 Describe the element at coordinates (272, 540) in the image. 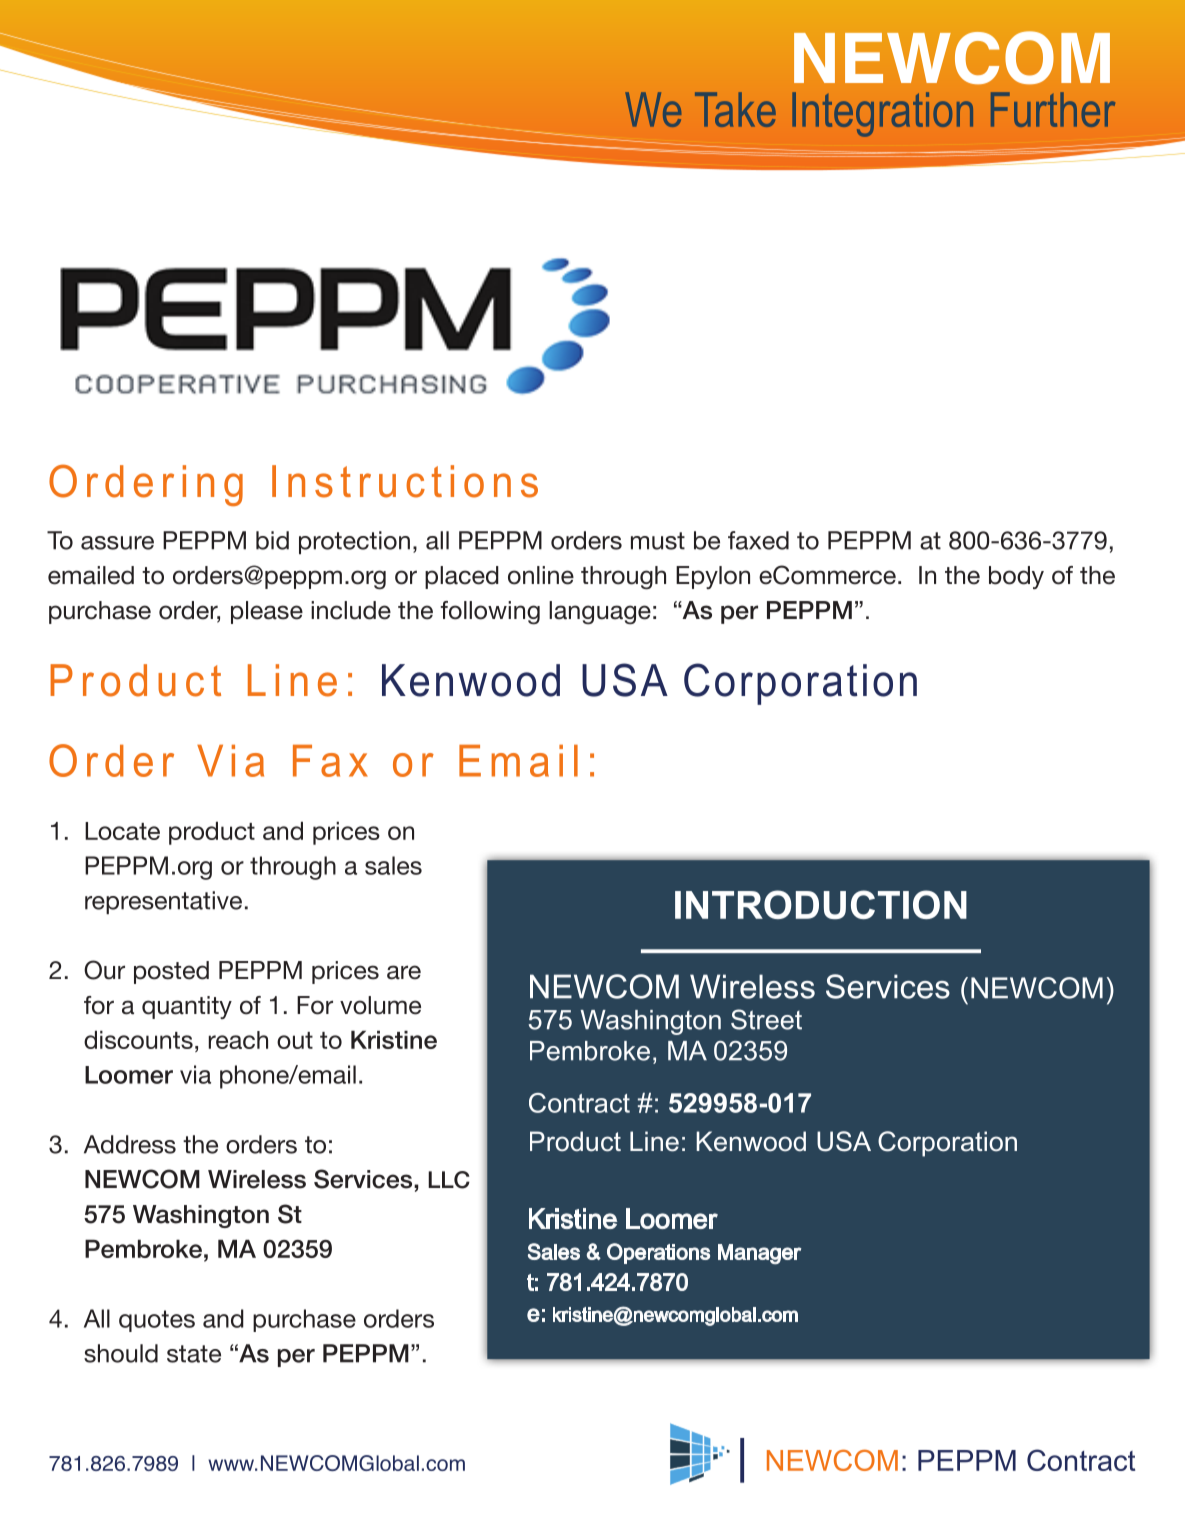

I see `bid` at that location.
